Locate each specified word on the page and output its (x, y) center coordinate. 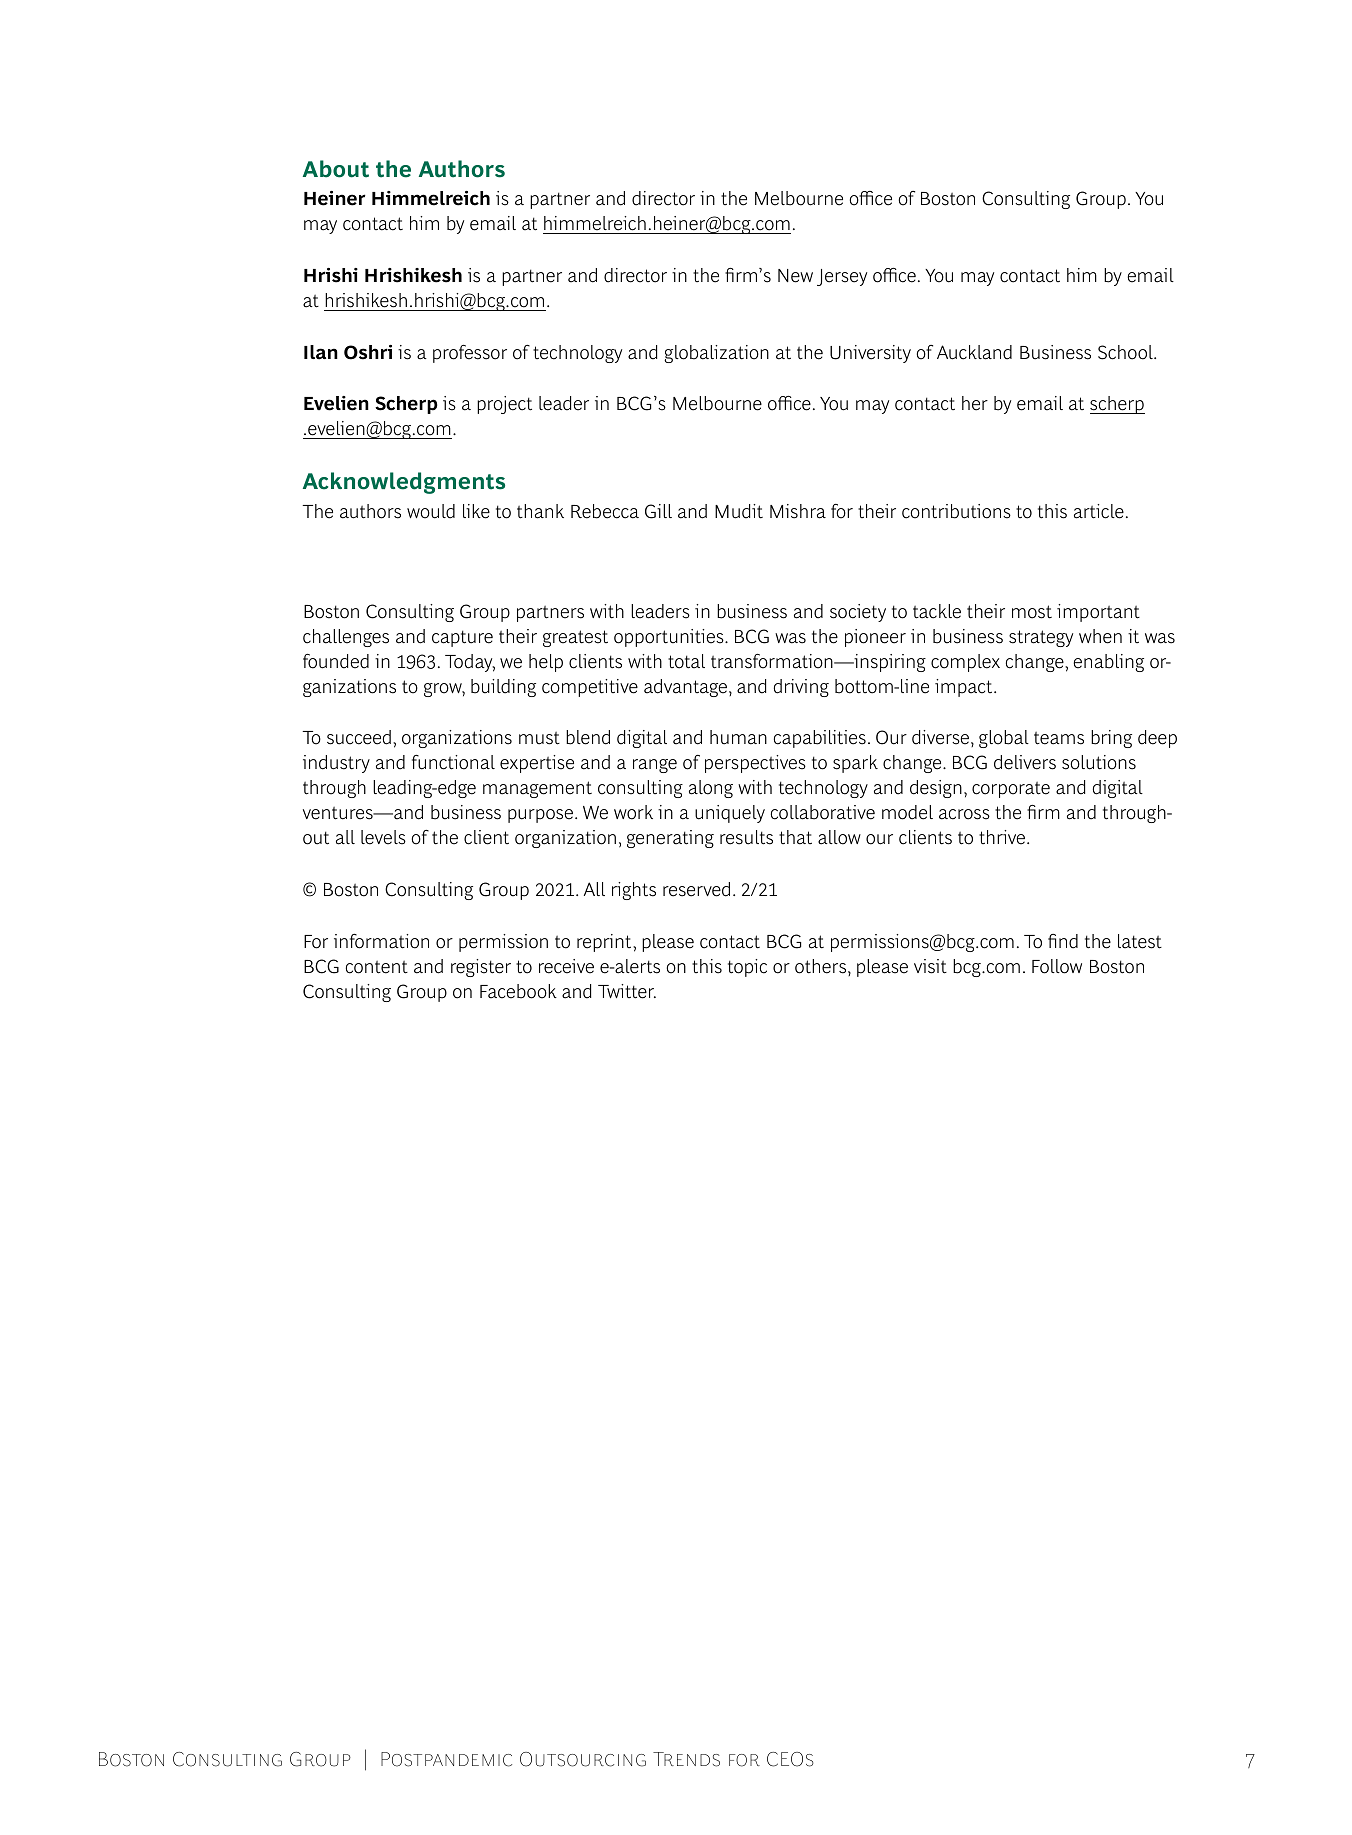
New (795, 276)
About (336, 169)
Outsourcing (583, 1759)
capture (462, 638)
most (1032, 612)
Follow (1057, 966)
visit (930, 966)
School (1126, 352)
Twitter (627, 991)
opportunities (670, 638)
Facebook (518, 991)
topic (747, 968)
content (377, 967)
